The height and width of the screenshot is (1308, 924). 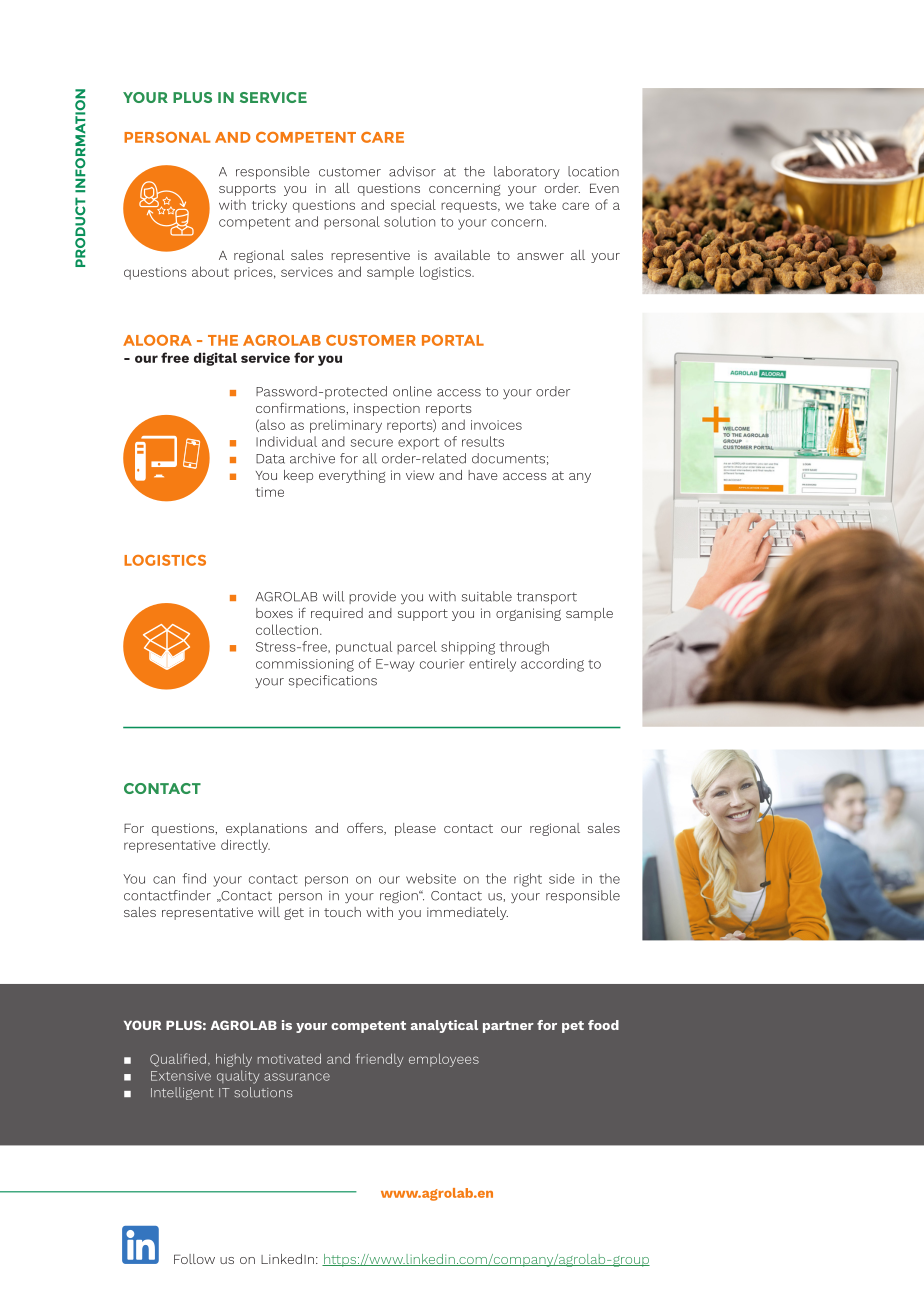 I want to click on take, so click(x=542, y=204).
